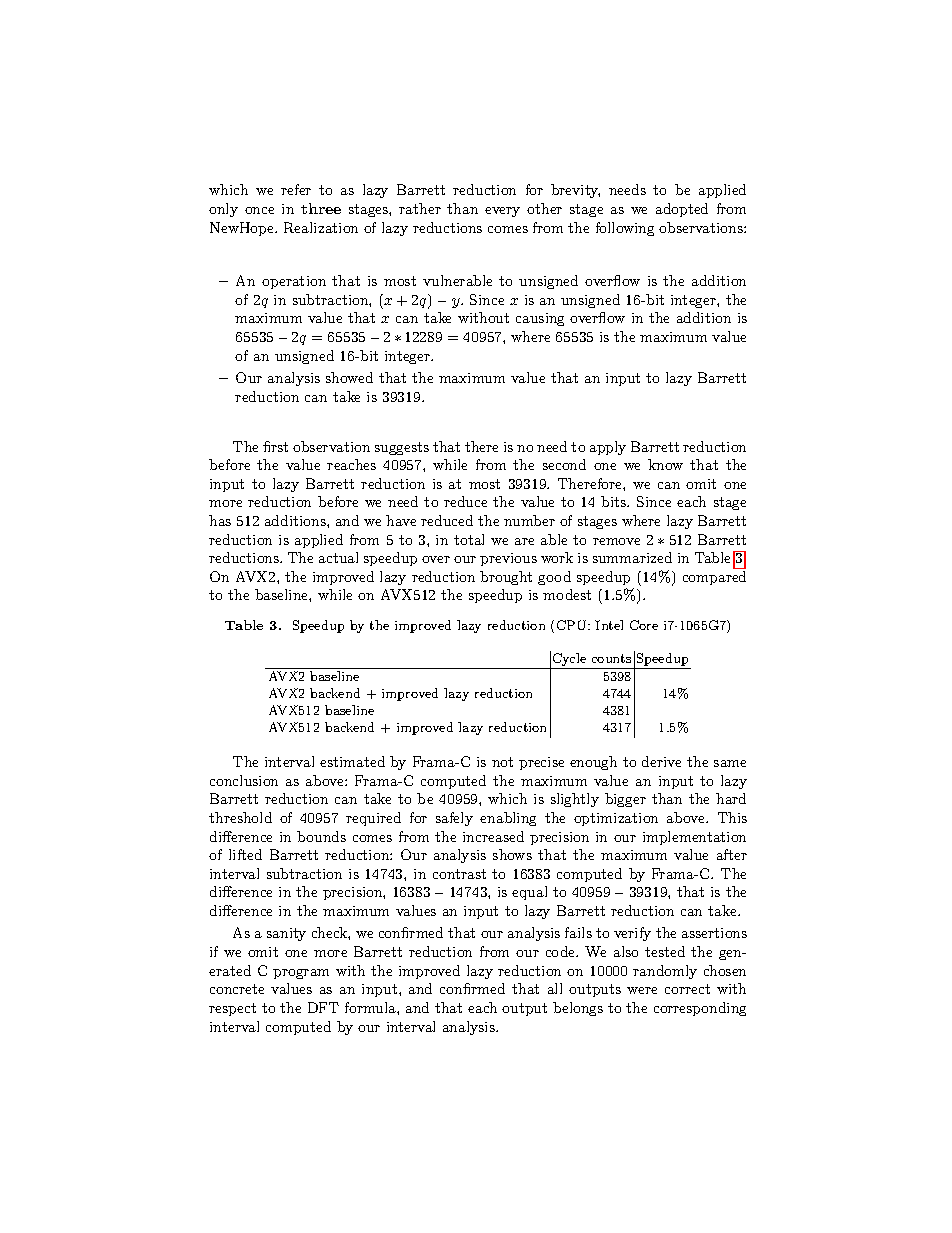 This screenshot has height=1233, width=952. Describe the element at coordinates (644, 625) in the screenshot. I see `Core` at that location.
